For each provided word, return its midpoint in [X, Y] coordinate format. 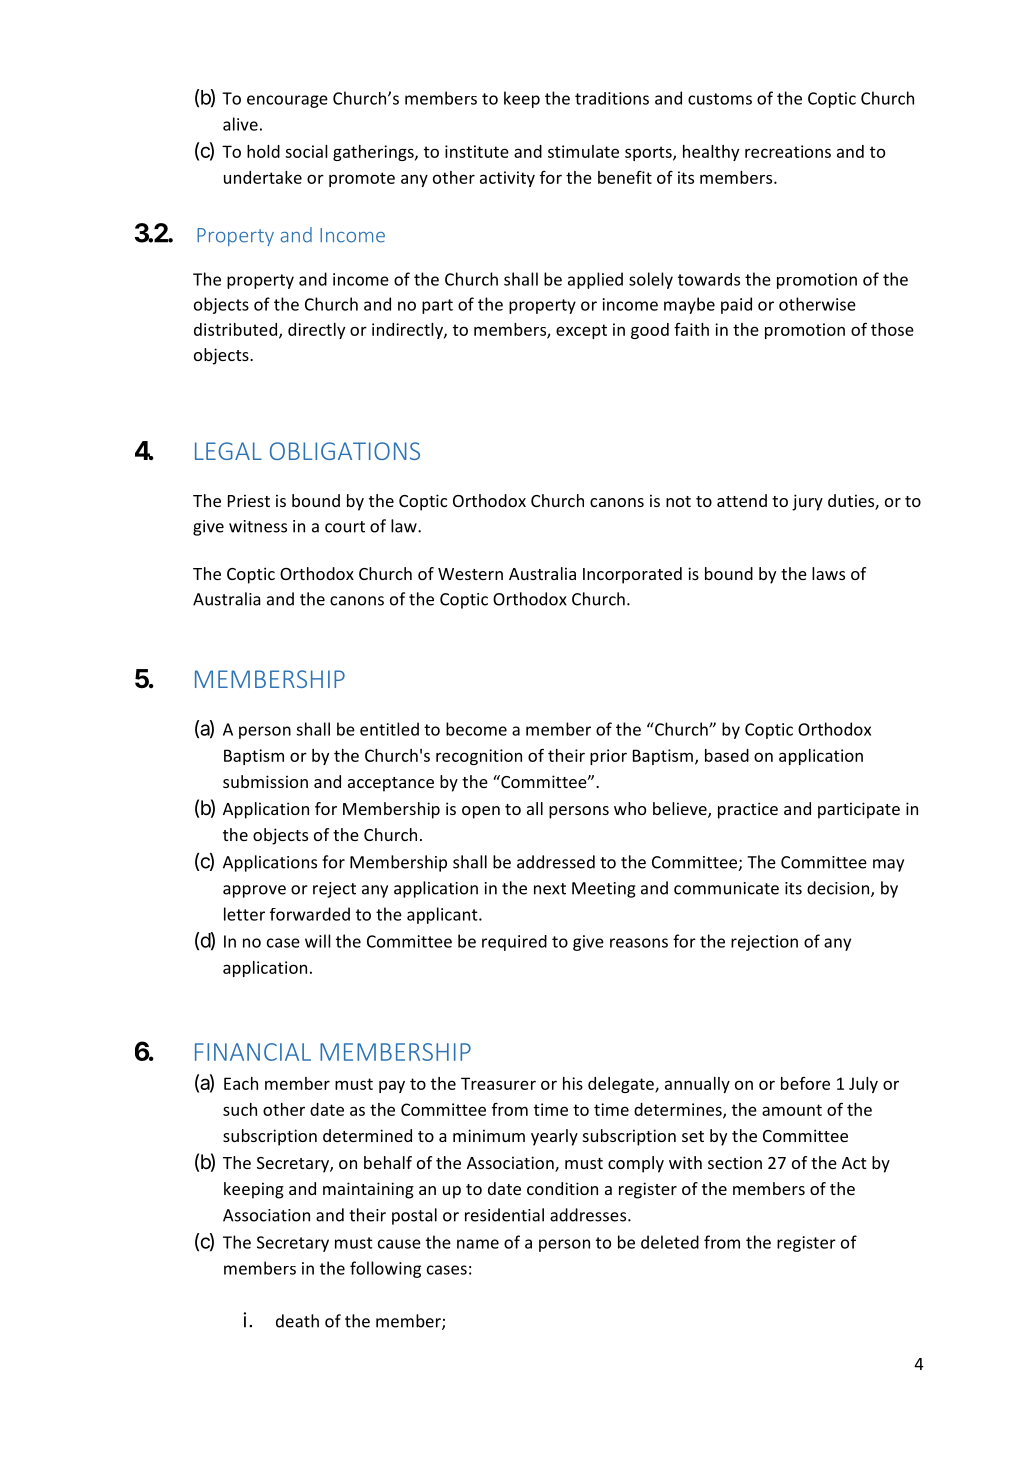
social [306, 151]
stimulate [583, 151]
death [297, 1321]
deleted [670, 1242]
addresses [589, 1215]
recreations [788, 151]
